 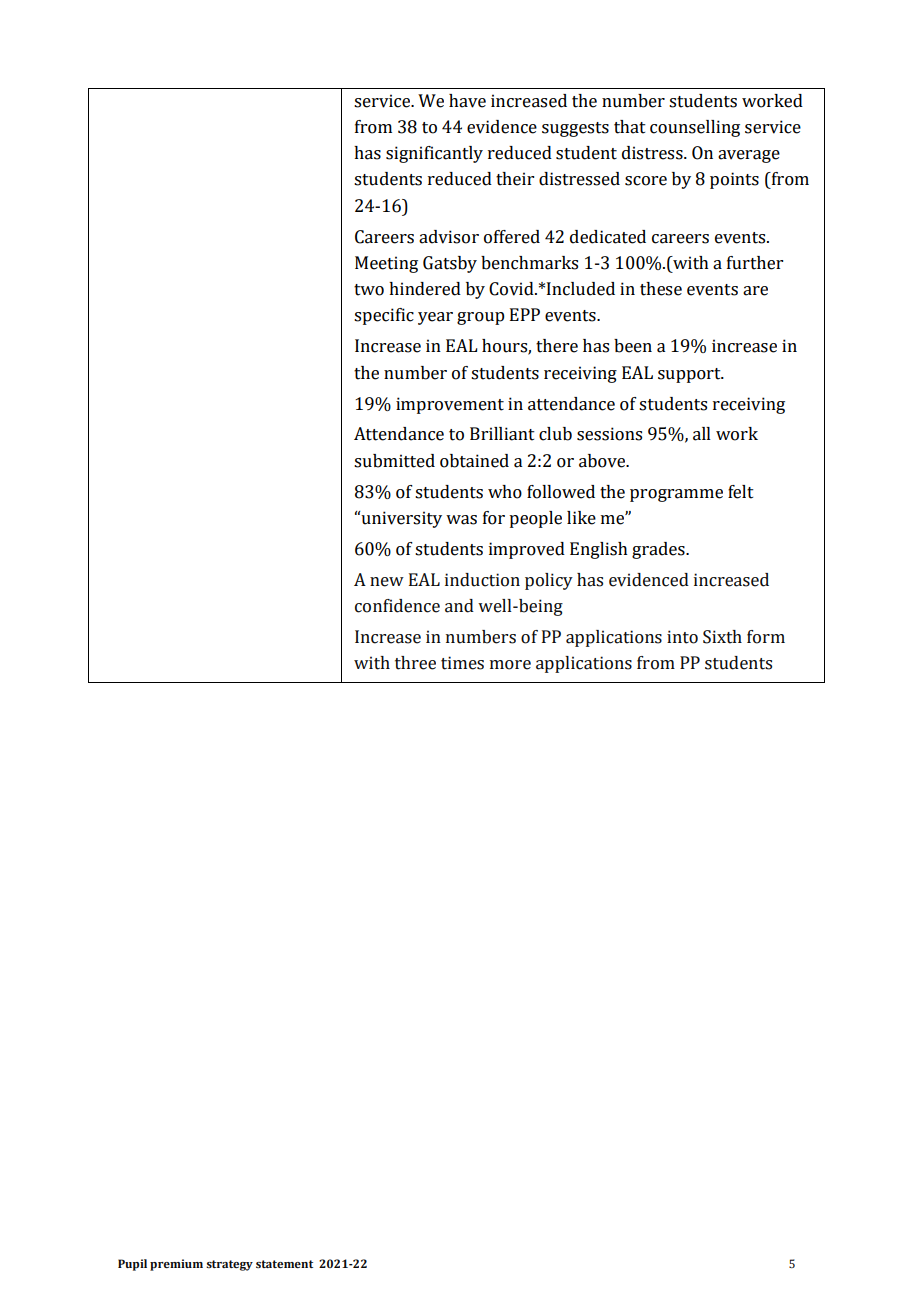 I want to click on Meeting, so click(x=386, y=264).
